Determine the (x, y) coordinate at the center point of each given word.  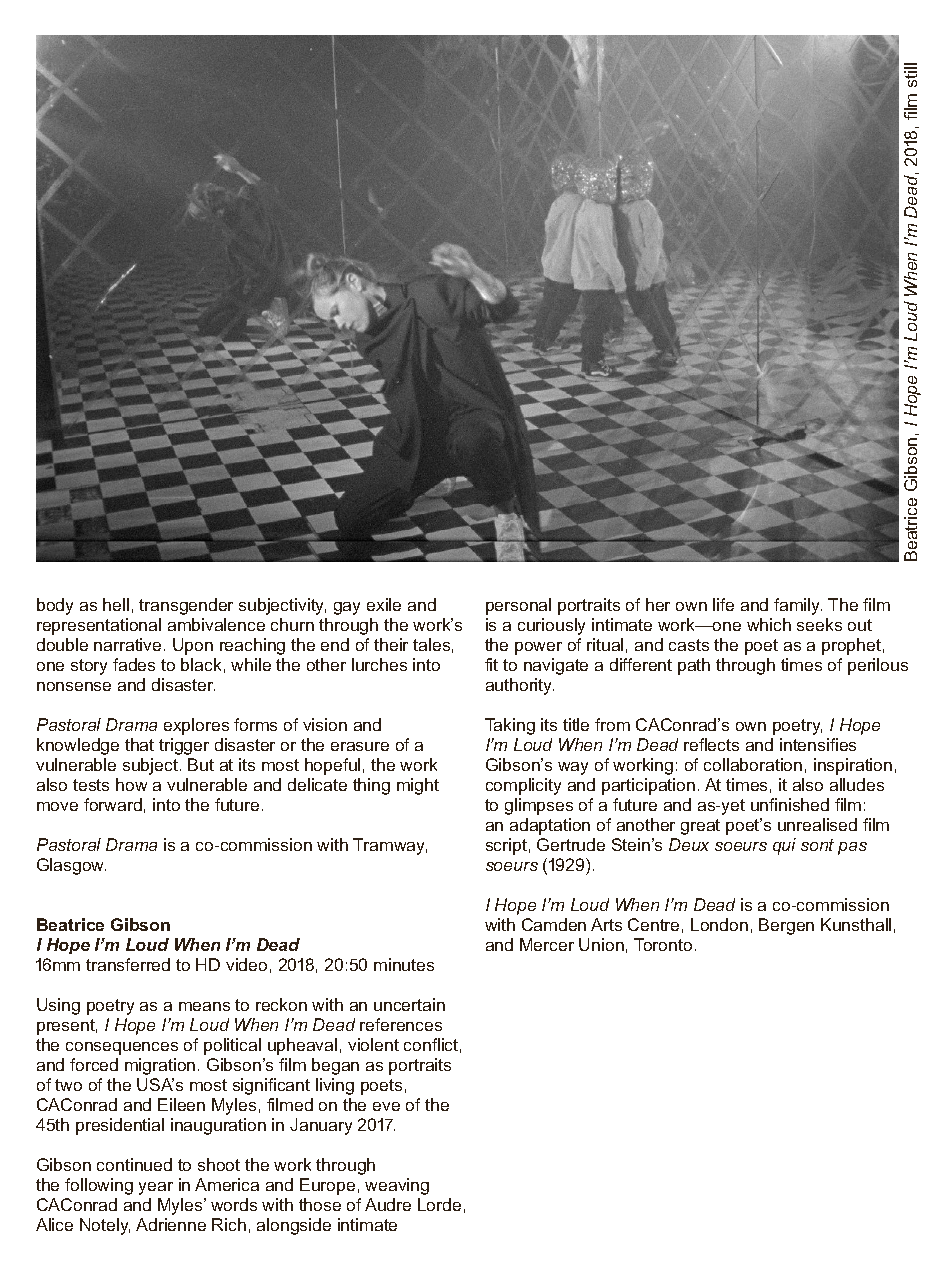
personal (518, 606)
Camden (554, 924)
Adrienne (171, 1224)
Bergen (786, 926)
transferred (128, 964)
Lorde (439, 1204)
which (769, 624)
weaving (397, 1186)
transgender (186, 606)
